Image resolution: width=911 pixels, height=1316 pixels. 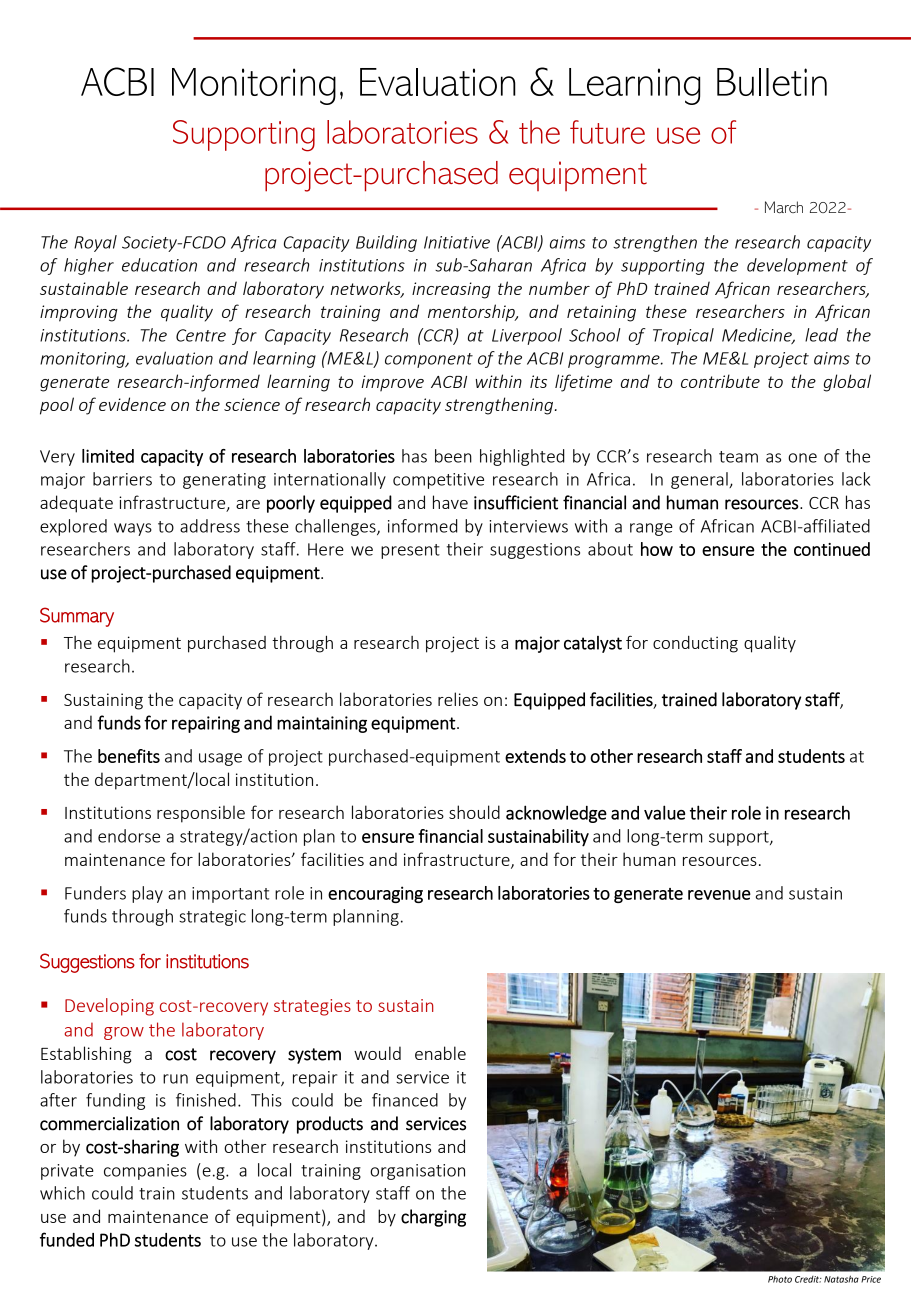 What do you see at coordinates (772, 82) in the page?
I see `Bulletin` at bounding box center [772, 82].
